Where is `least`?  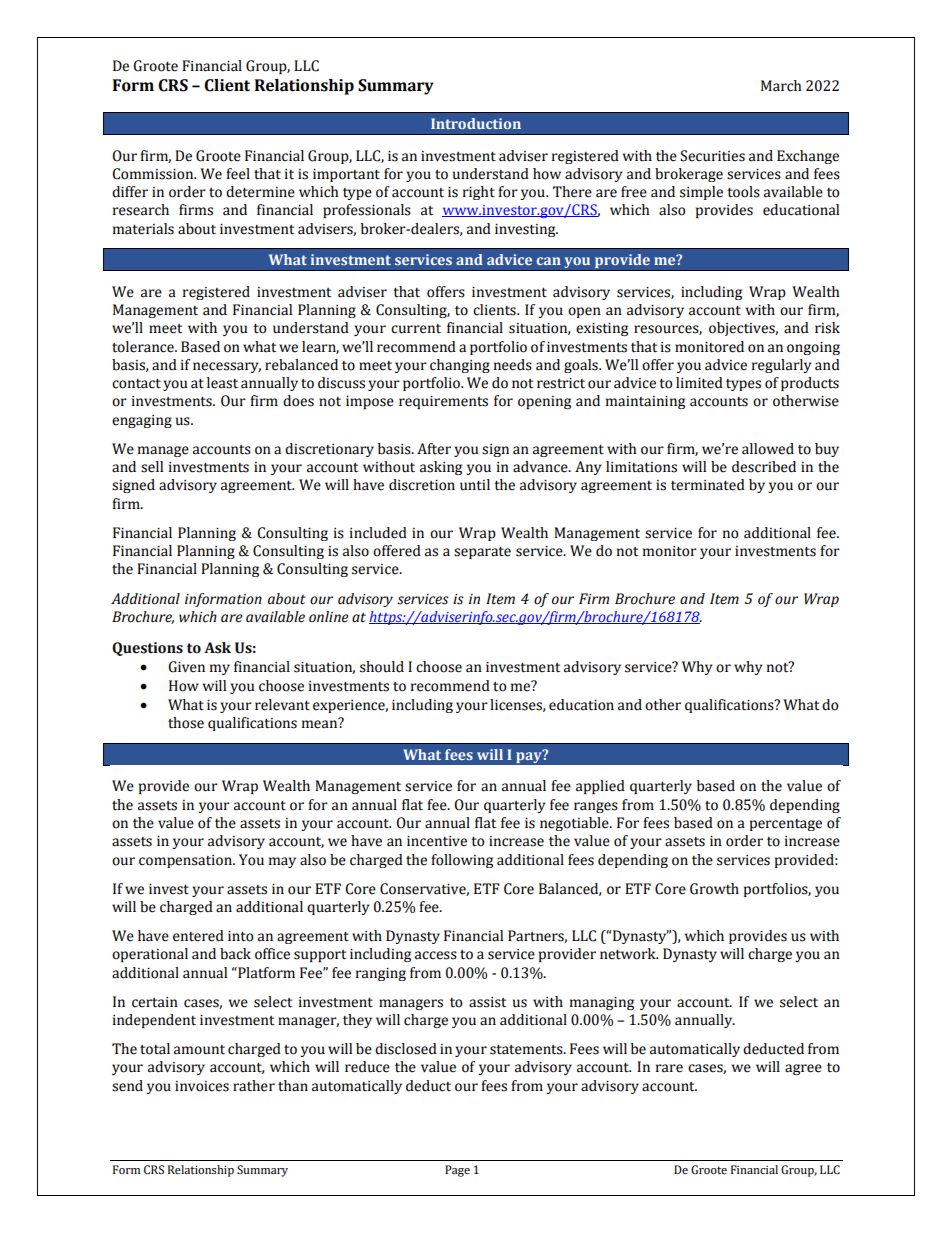 least is located at coordinates (222, 383).
